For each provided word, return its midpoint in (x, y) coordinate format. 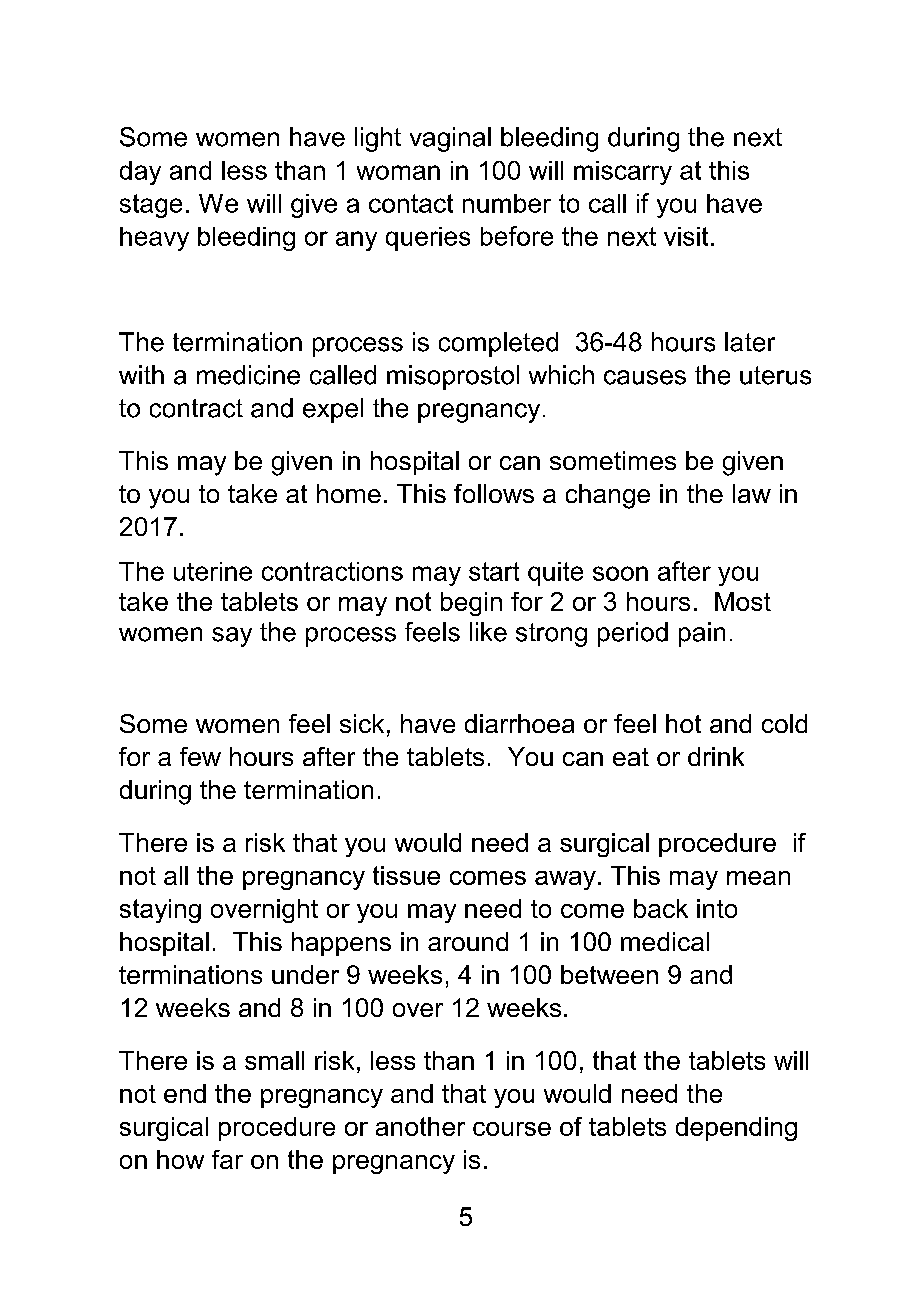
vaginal (450, 139)
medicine (248, 375)
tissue (406, 875)
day (140, 173)
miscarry (623, 173)
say (232, 637)
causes (645, 377)
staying (160, 911)
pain (702, 634)
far (227, 1159)
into (717, 908)
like (488, 632)
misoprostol (453, 377)
